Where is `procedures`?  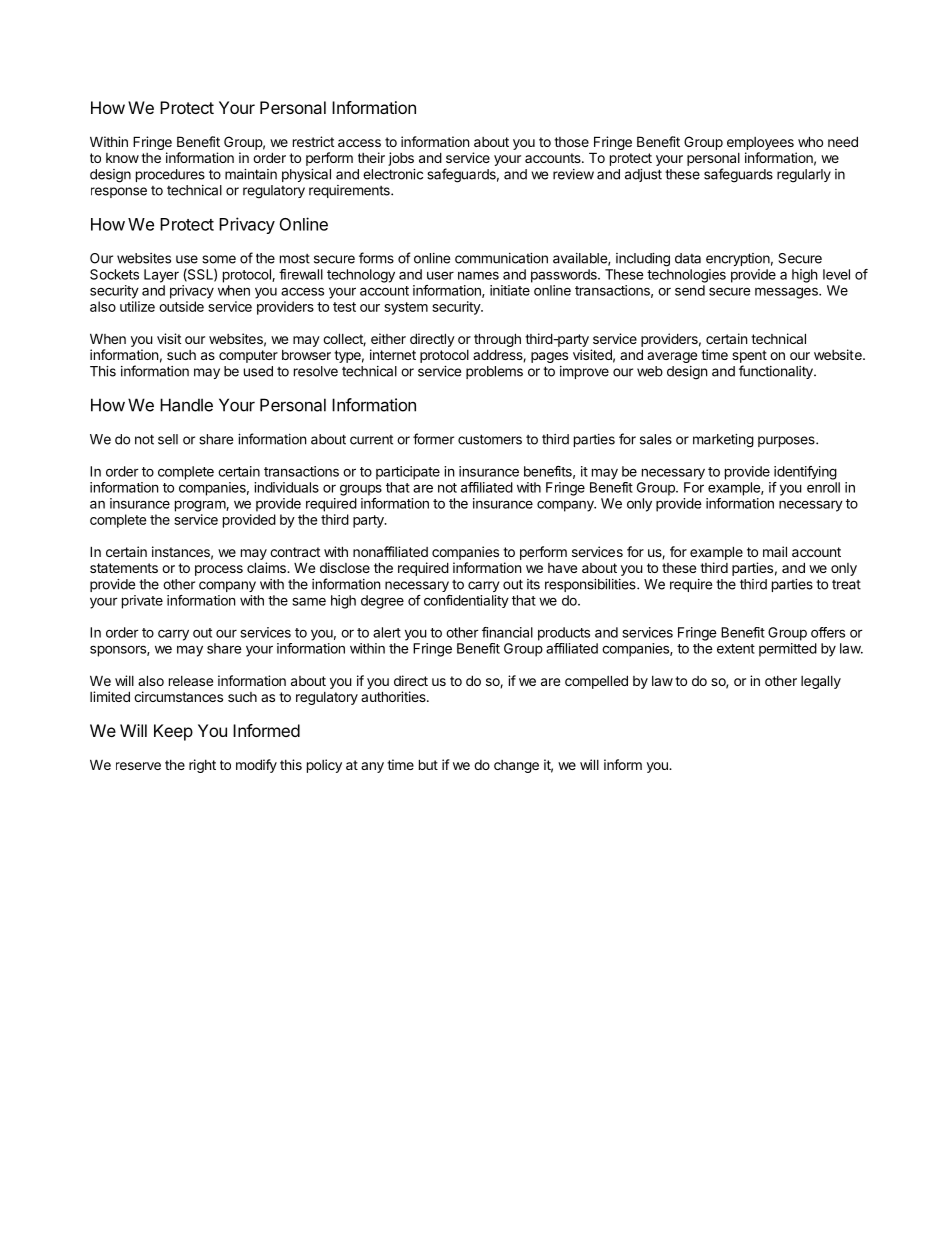
procedures is located at coordinates (170, 175).
